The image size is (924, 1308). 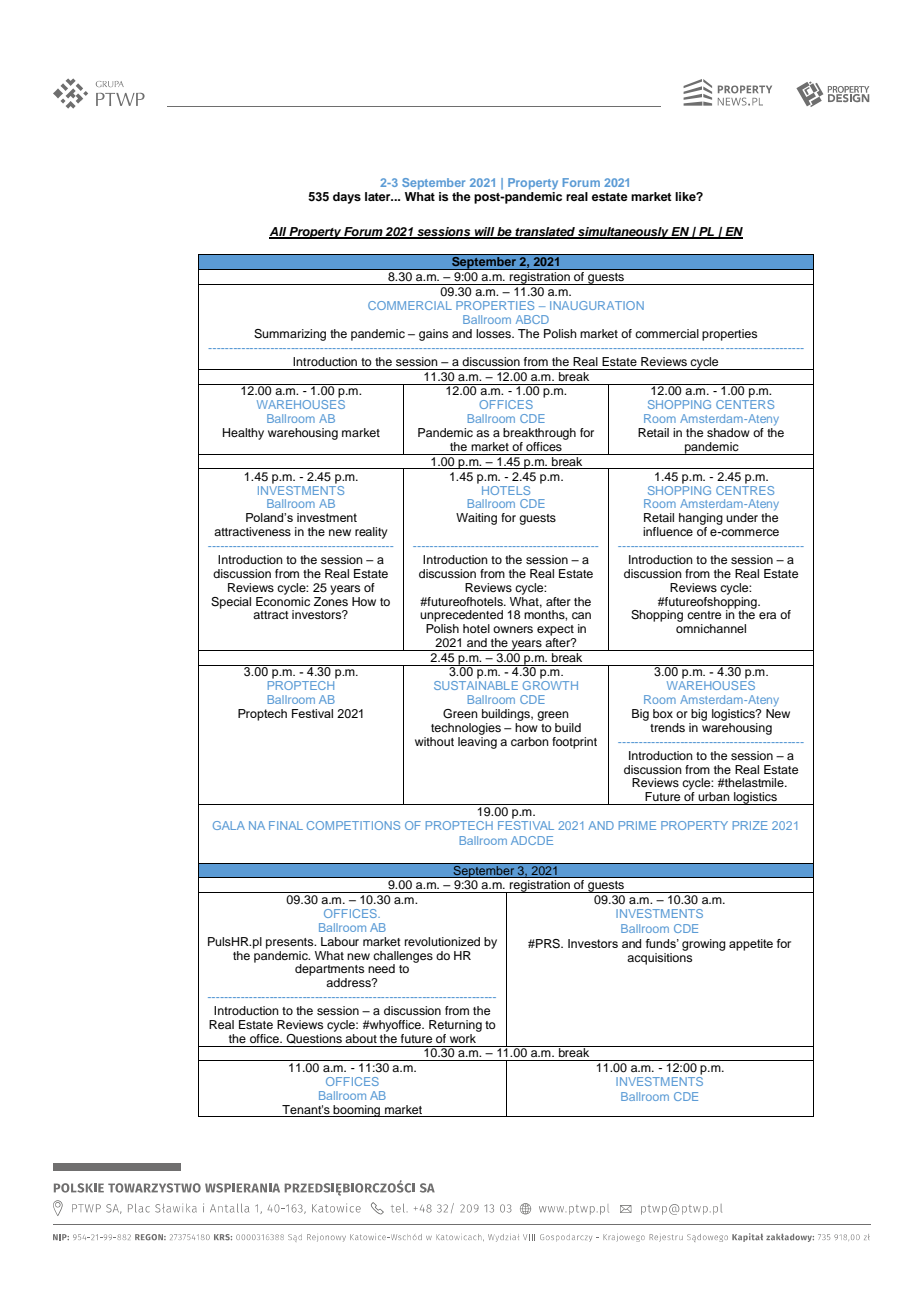 I want to click on Economic, so click(x=283, y=600).
